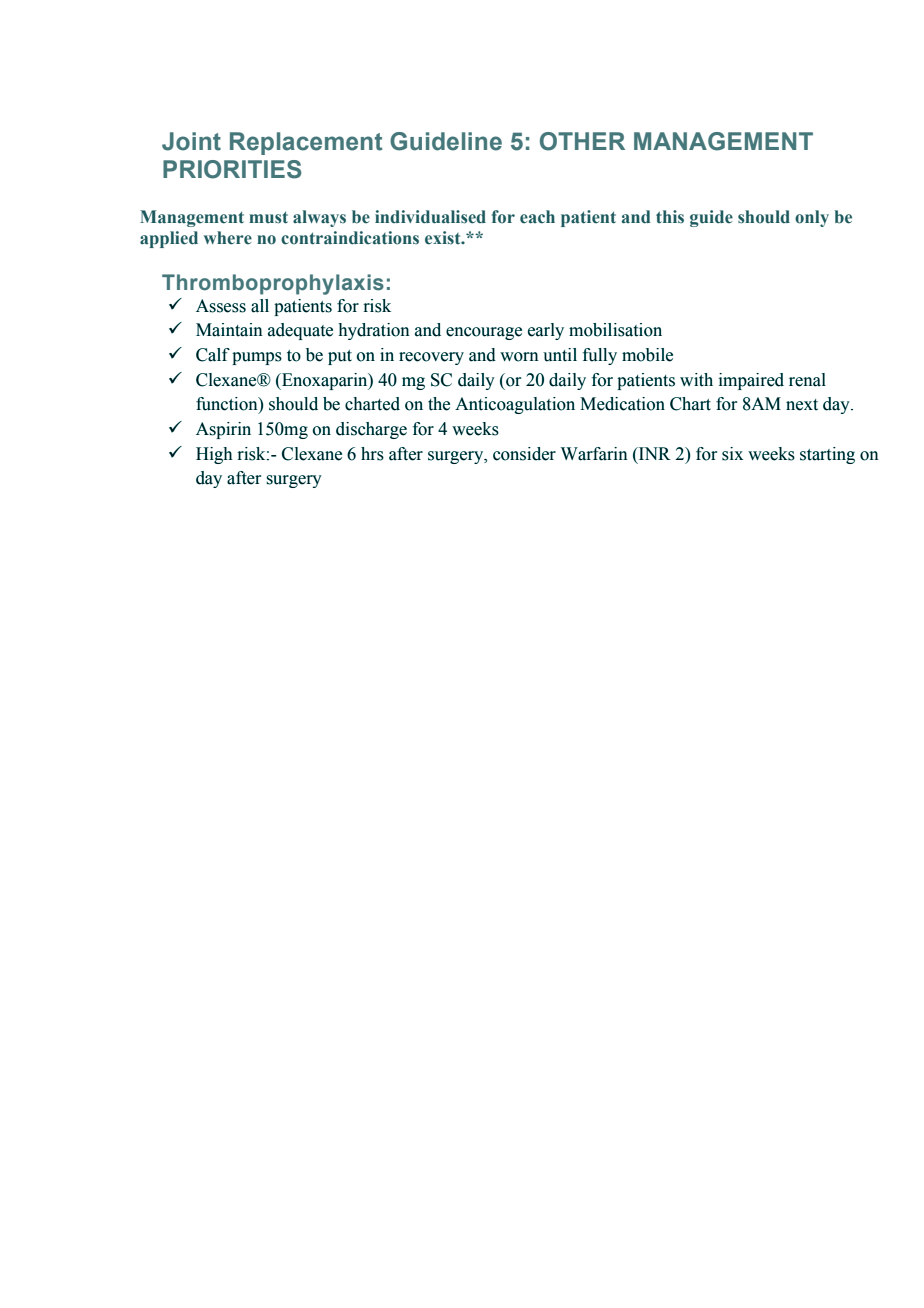 The height and width of the image is (1308, 924). I want to click on where, so click(228, 238).
